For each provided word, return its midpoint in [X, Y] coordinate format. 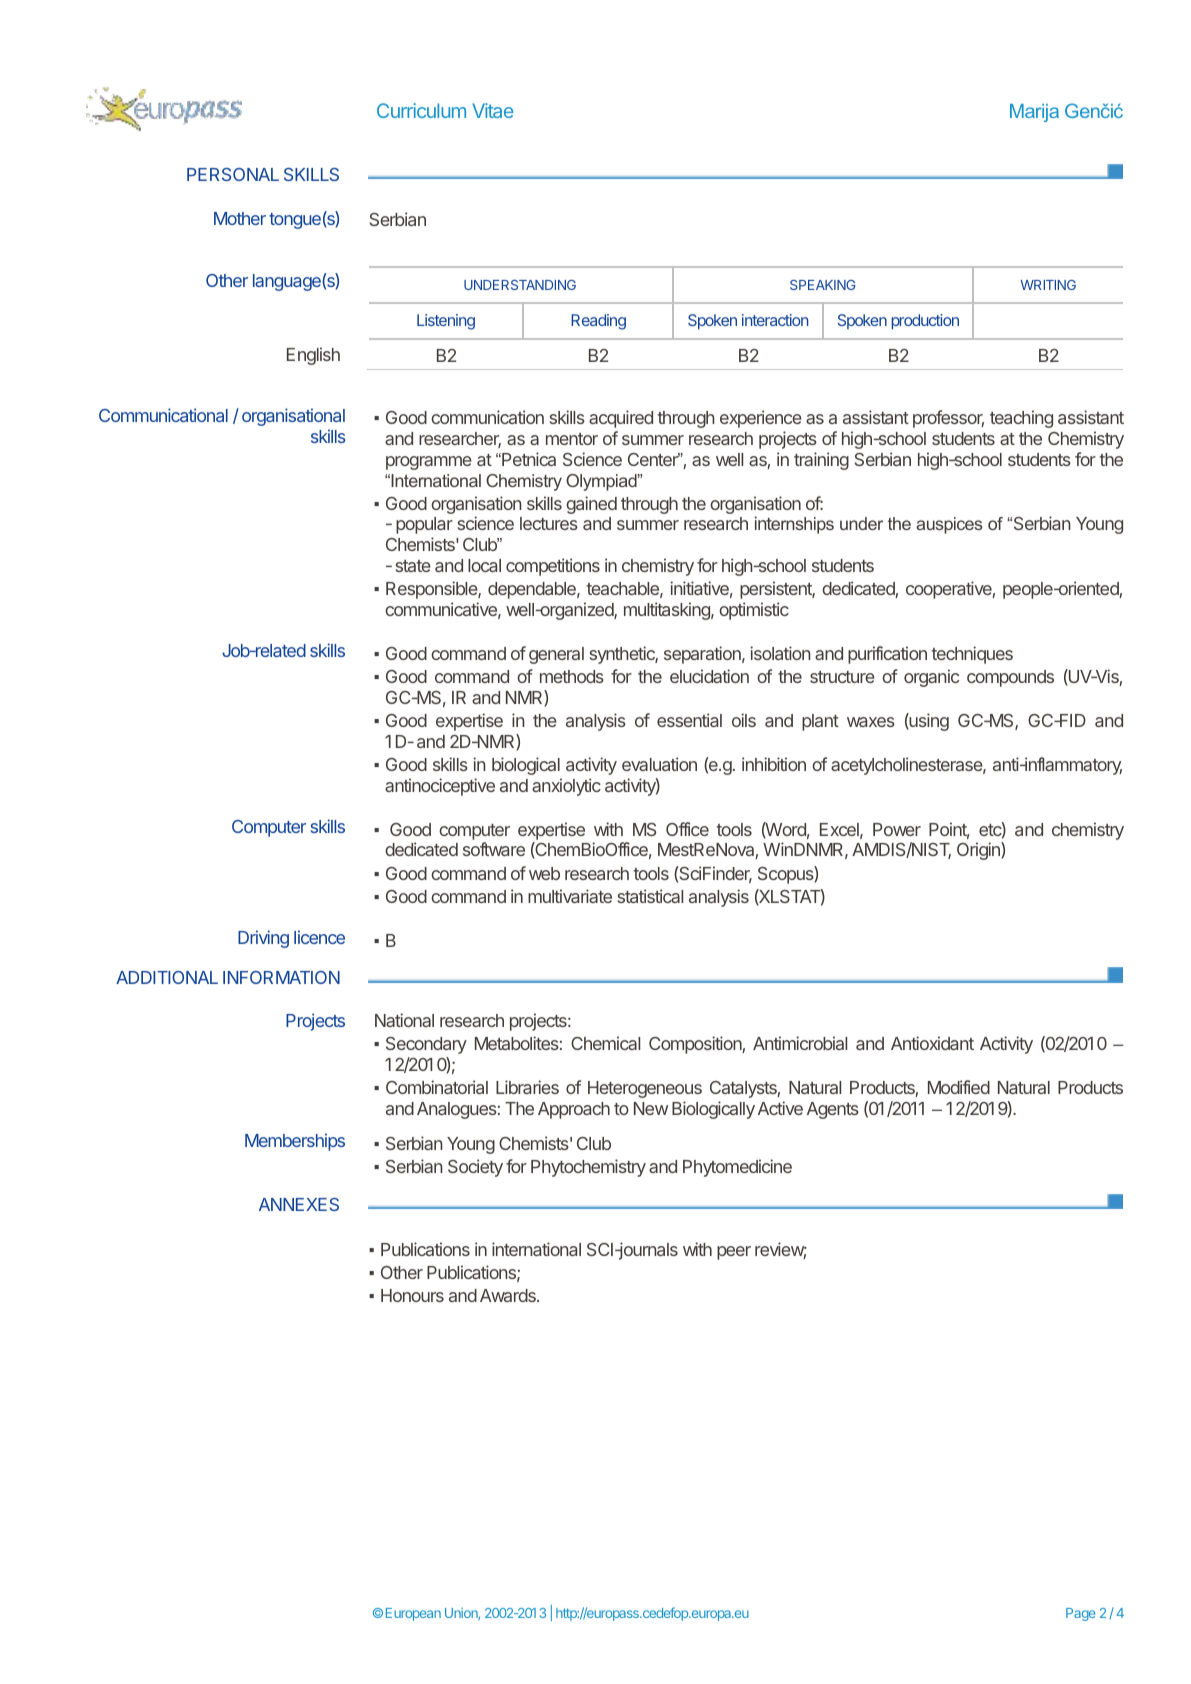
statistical [650, 896]
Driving [263, 939]
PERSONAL [233, 174]
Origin [979, 851]
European [413, 1614]
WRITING [1048, 285]
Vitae [493, 110]
